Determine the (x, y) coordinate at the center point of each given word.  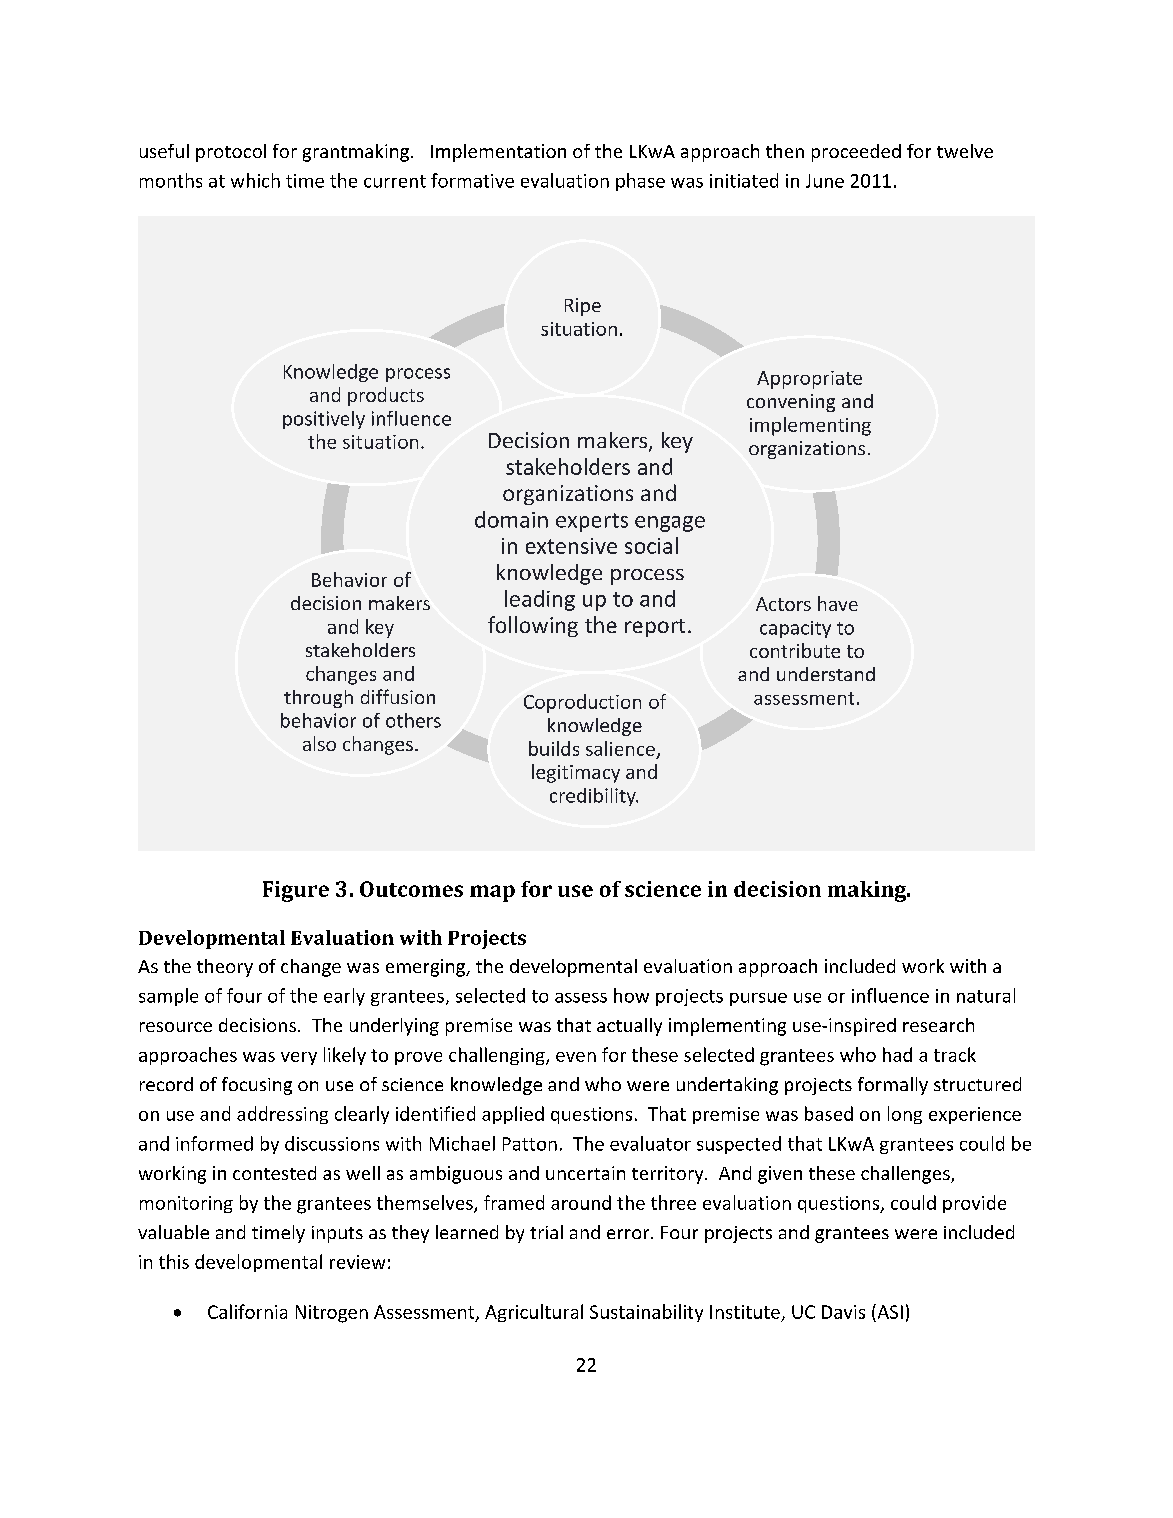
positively (324, 420)
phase (640, 182)
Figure (296, 891)
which (255, 180)
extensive (571, 546)
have (838, 603)
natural (986, 995)
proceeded (856, 153)
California (247, 1311)
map (492, 893)
